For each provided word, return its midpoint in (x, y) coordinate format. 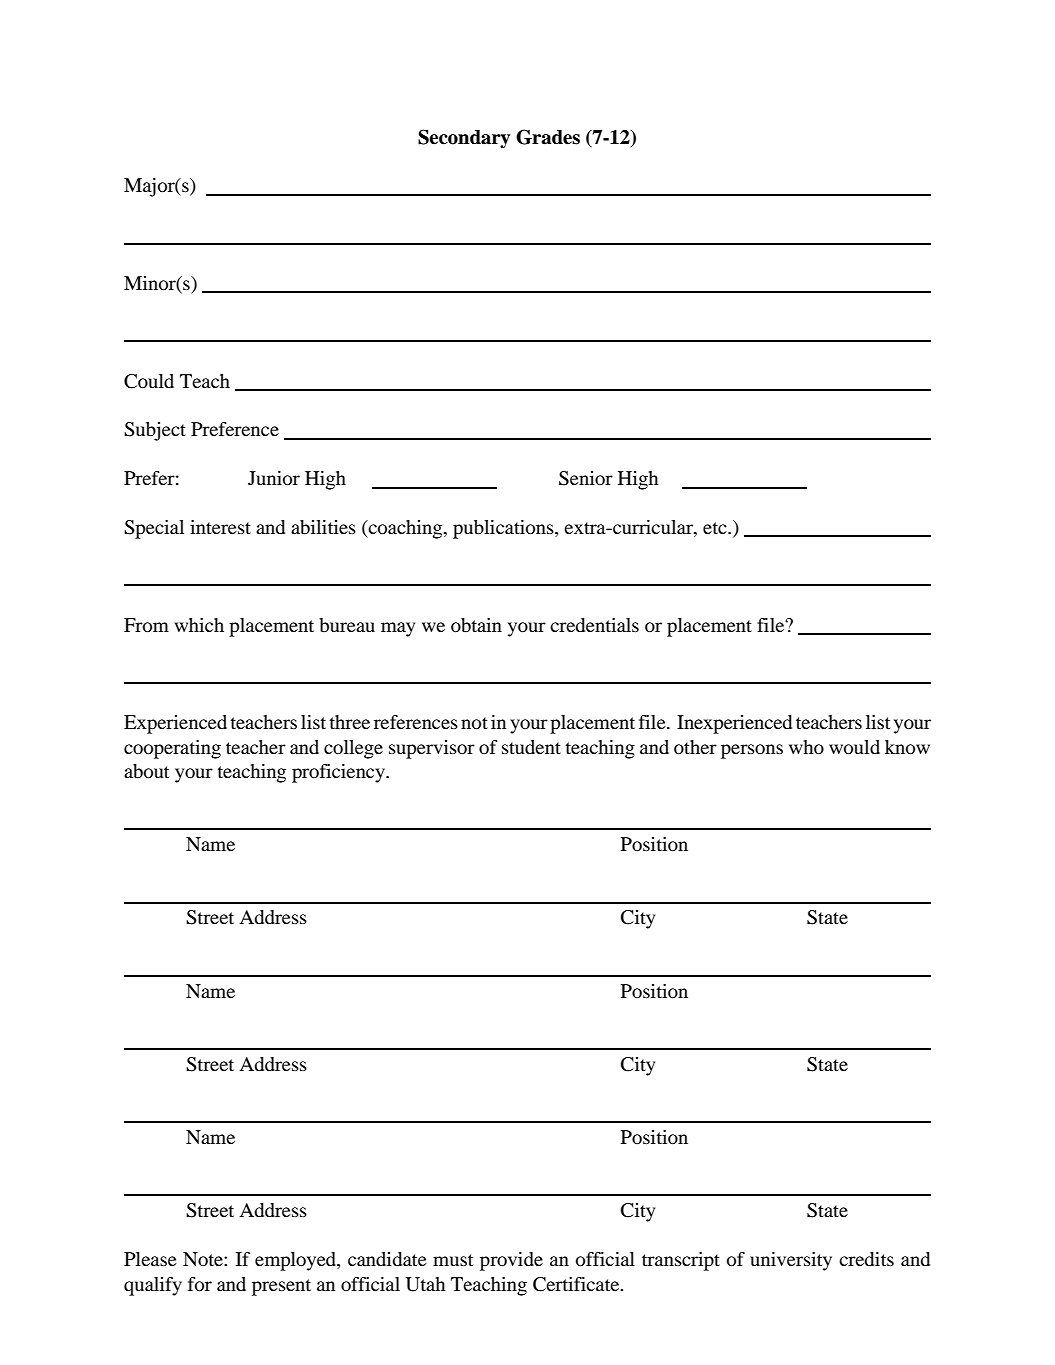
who (806, 747)
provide (511, 1261)
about (146, 771)
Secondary (464, 139)
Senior (586, 478)
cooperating (172, 749)
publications (504, 529)
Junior (274, 478)
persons (752, 751)
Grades (548, 137)
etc (716, 528)
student (531, 747)
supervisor (432, 749)
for (200, 1284)
